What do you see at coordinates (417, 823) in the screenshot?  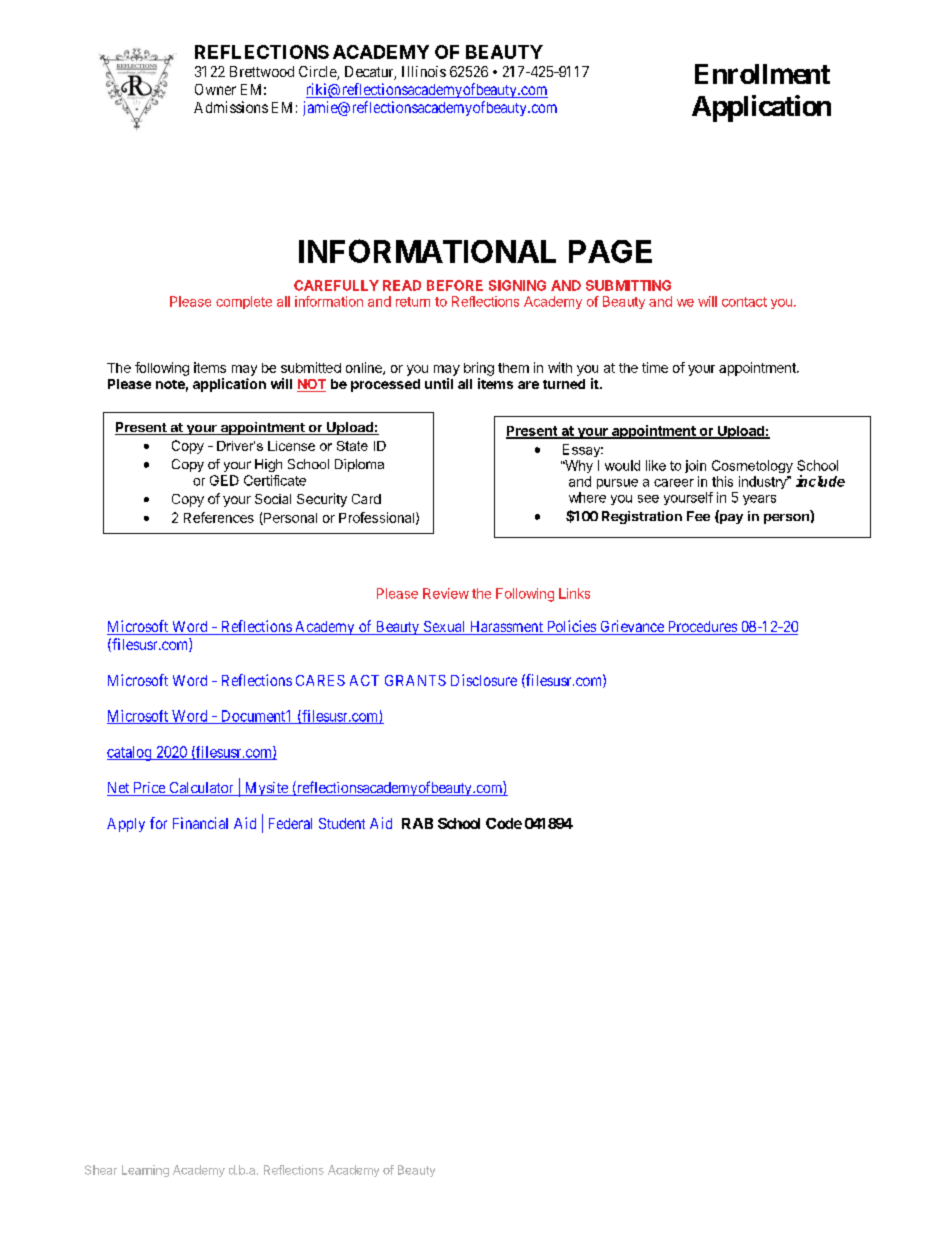 I see `RAB` at bounding box center [417, 823].
